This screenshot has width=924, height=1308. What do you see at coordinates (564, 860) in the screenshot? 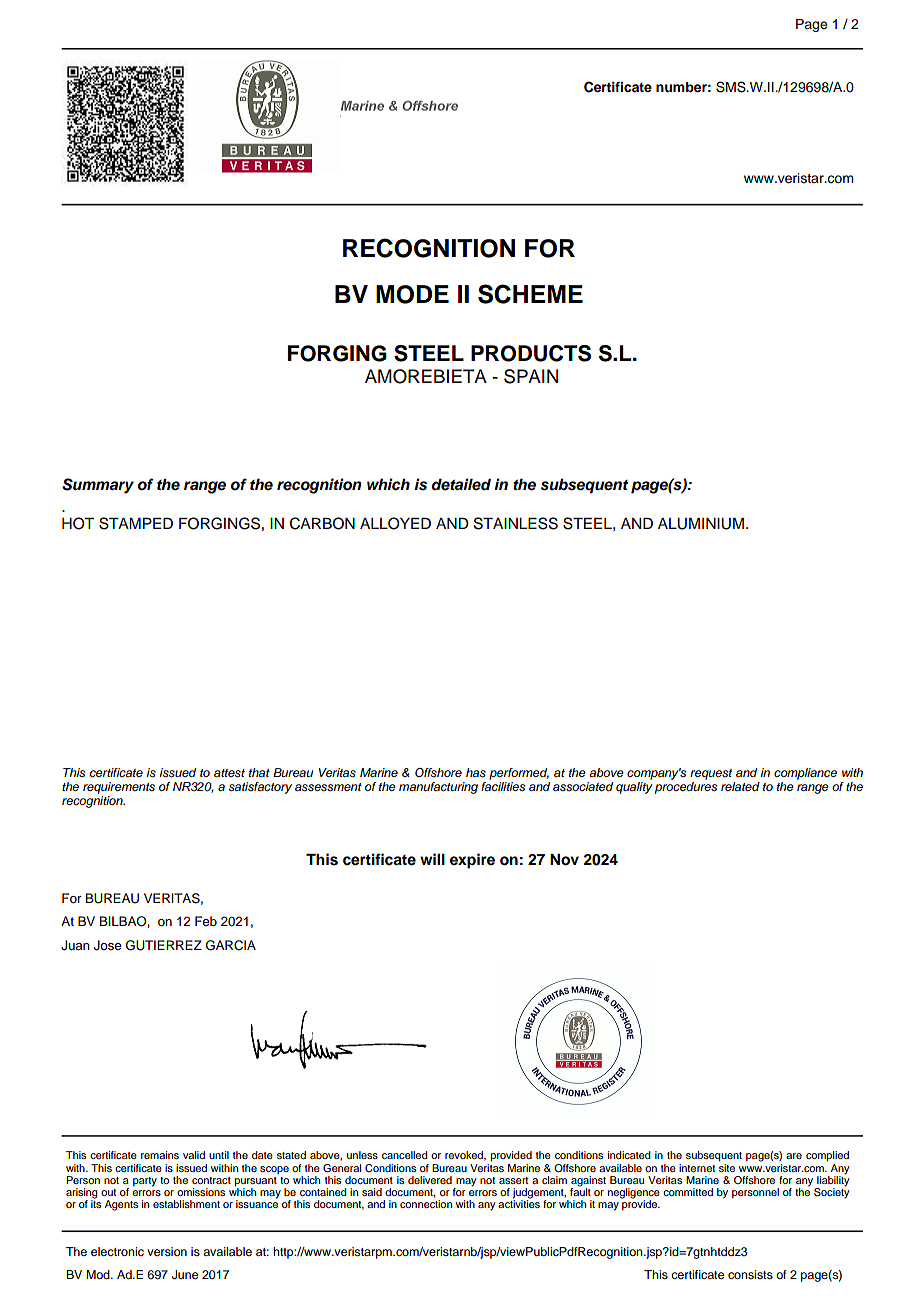
I see `Nov` at bounding box center [564, 860].
